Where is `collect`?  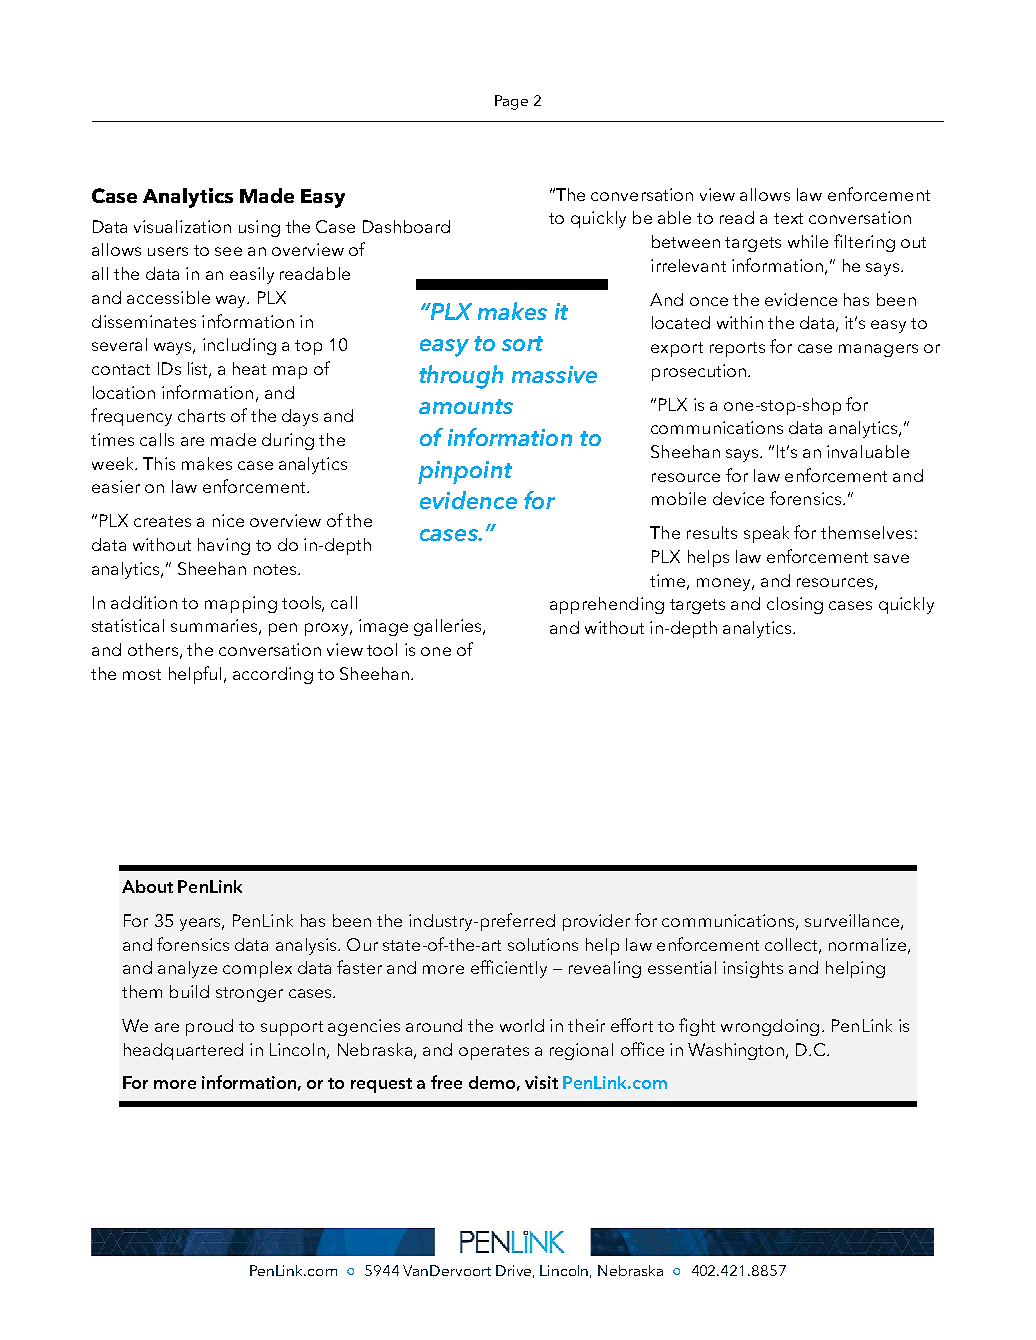
collect is located at coordinates (792, 945).
